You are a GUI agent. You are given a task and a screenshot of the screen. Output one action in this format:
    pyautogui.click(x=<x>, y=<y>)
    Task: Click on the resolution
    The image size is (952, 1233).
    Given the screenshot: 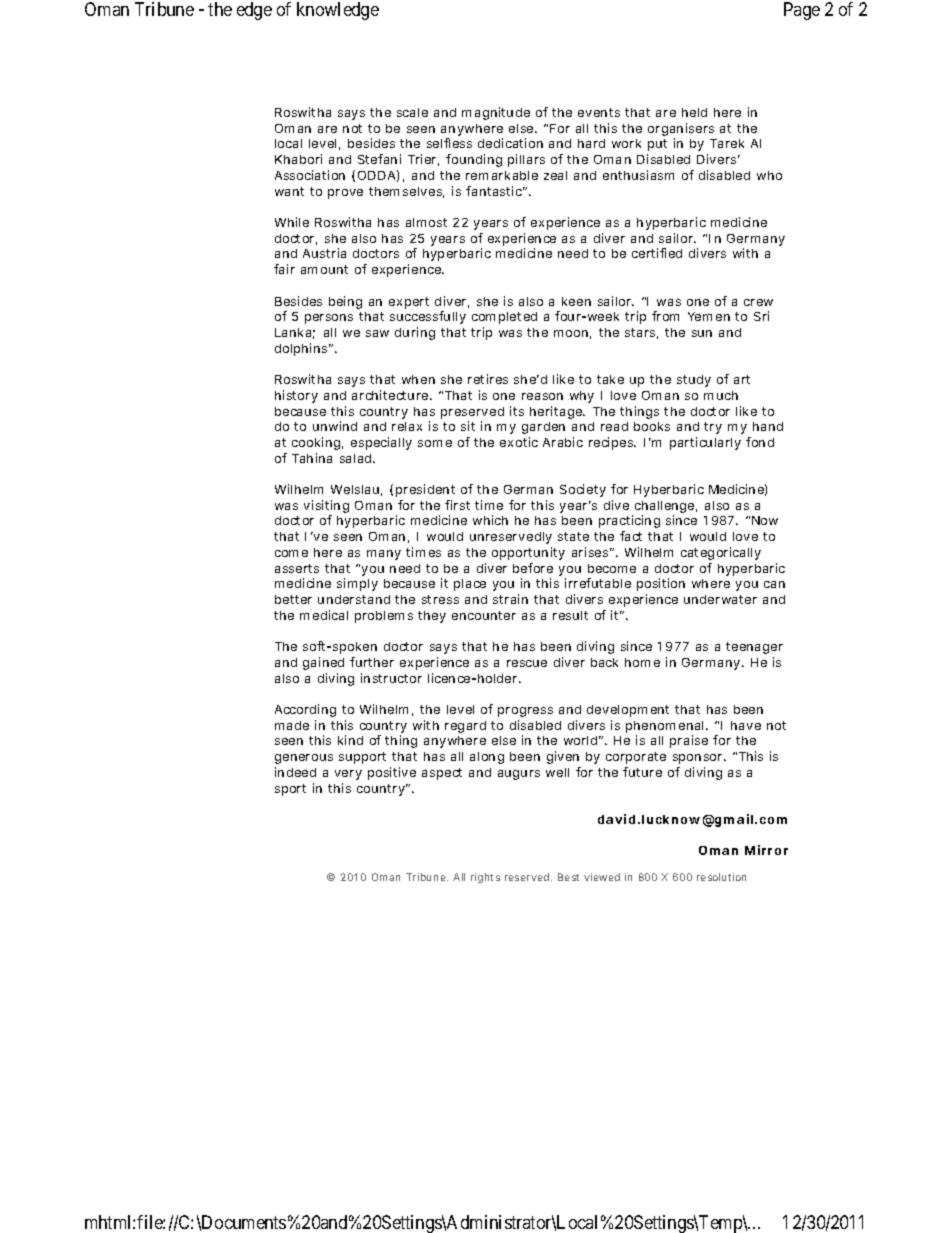 What is the action you would take?
    pyautogui.click(x=721, y=877)
